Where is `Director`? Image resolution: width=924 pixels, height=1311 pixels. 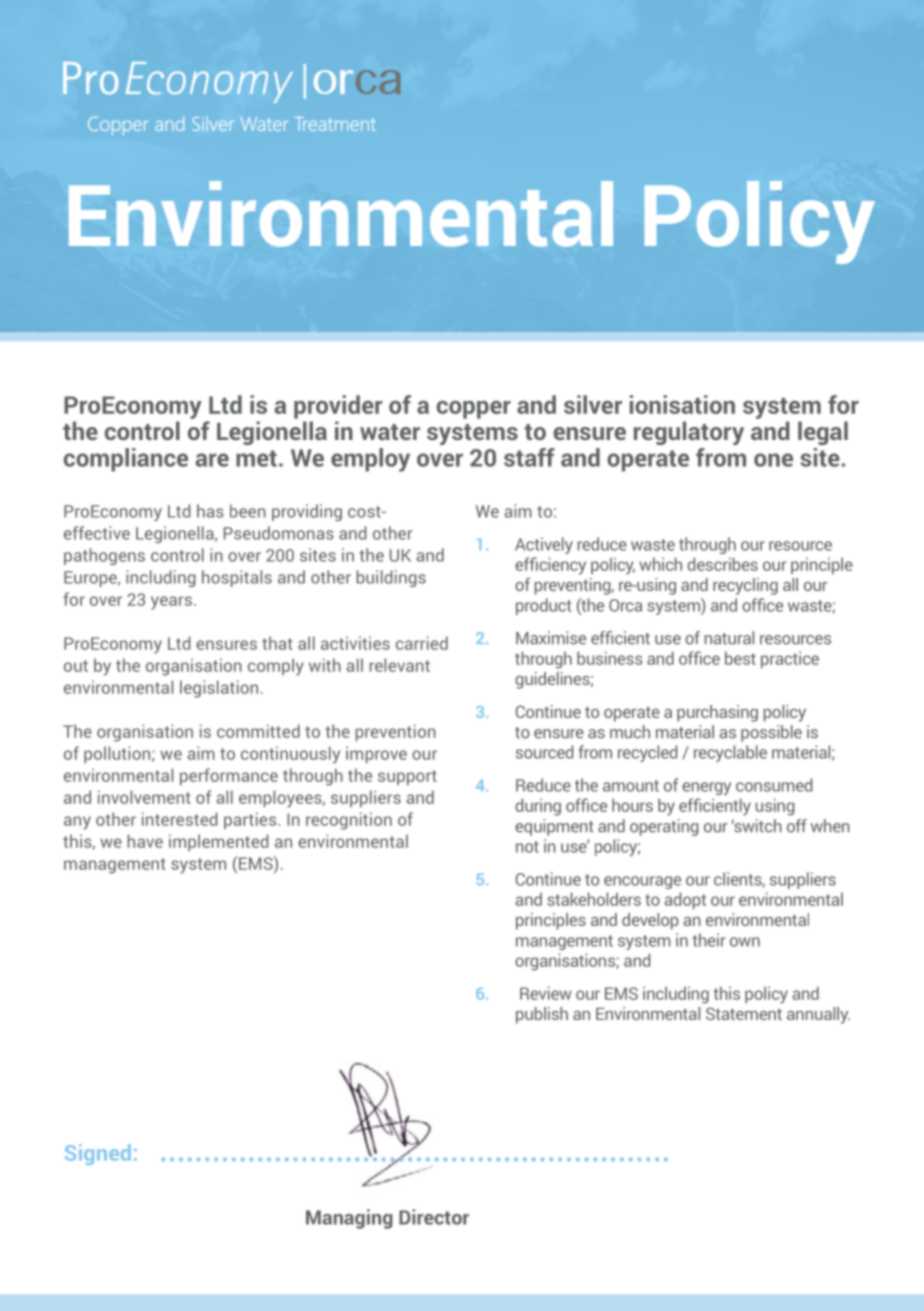
Director is located at coordinates (434, 1217).
